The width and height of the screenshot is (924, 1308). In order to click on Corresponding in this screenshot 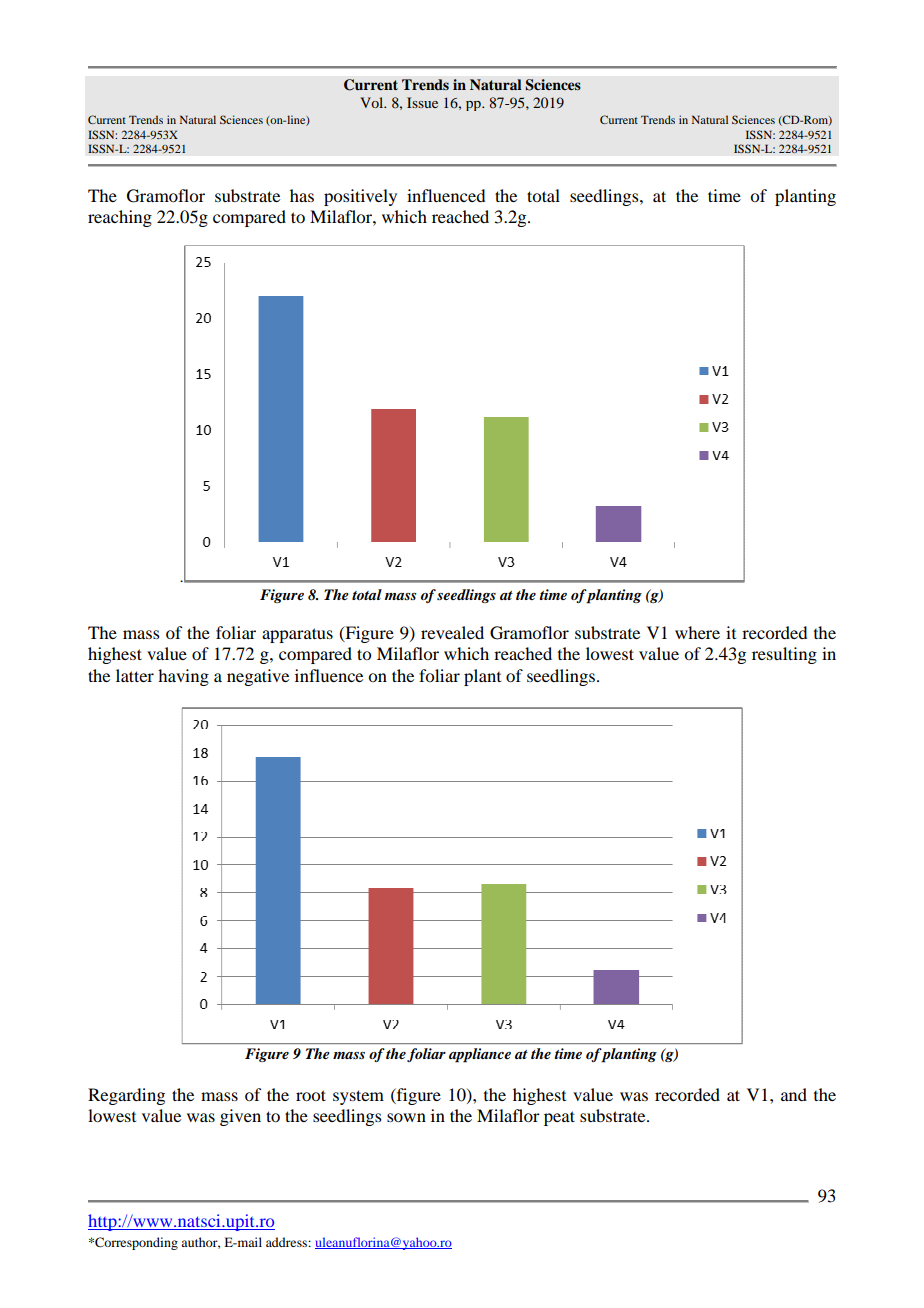, I will do `click(135, 1243)`.
